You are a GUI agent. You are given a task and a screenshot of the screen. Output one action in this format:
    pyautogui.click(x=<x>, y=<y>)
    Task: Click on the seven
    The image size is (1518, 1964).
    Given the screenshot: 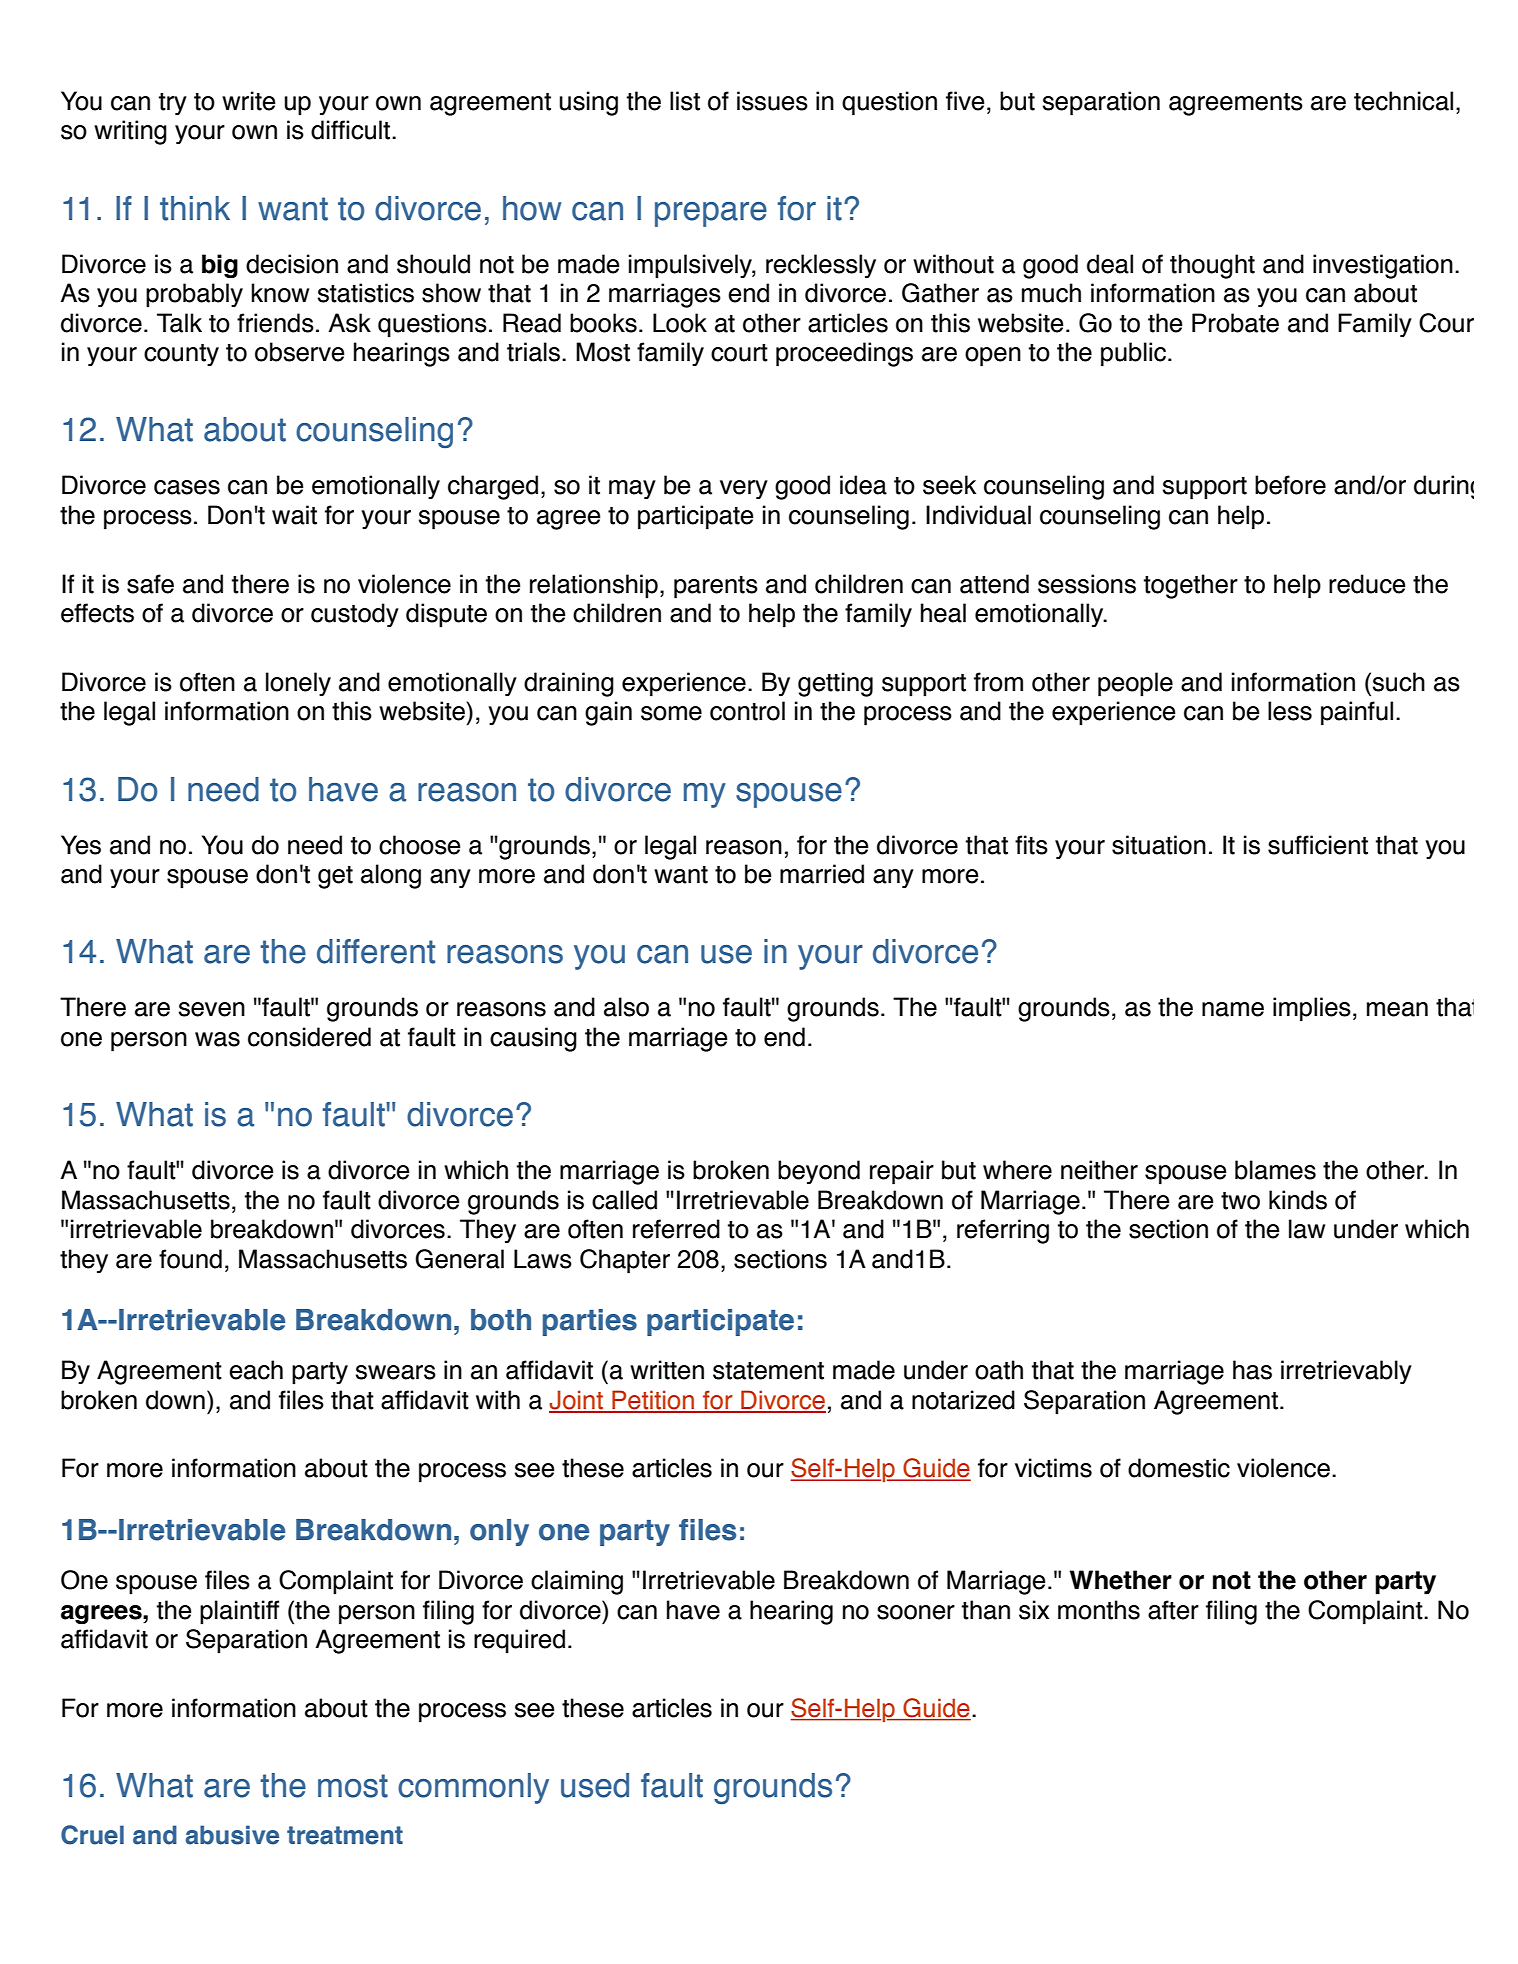 What is the action you would take?
    pyautogui.click(x=212, y=1009)
